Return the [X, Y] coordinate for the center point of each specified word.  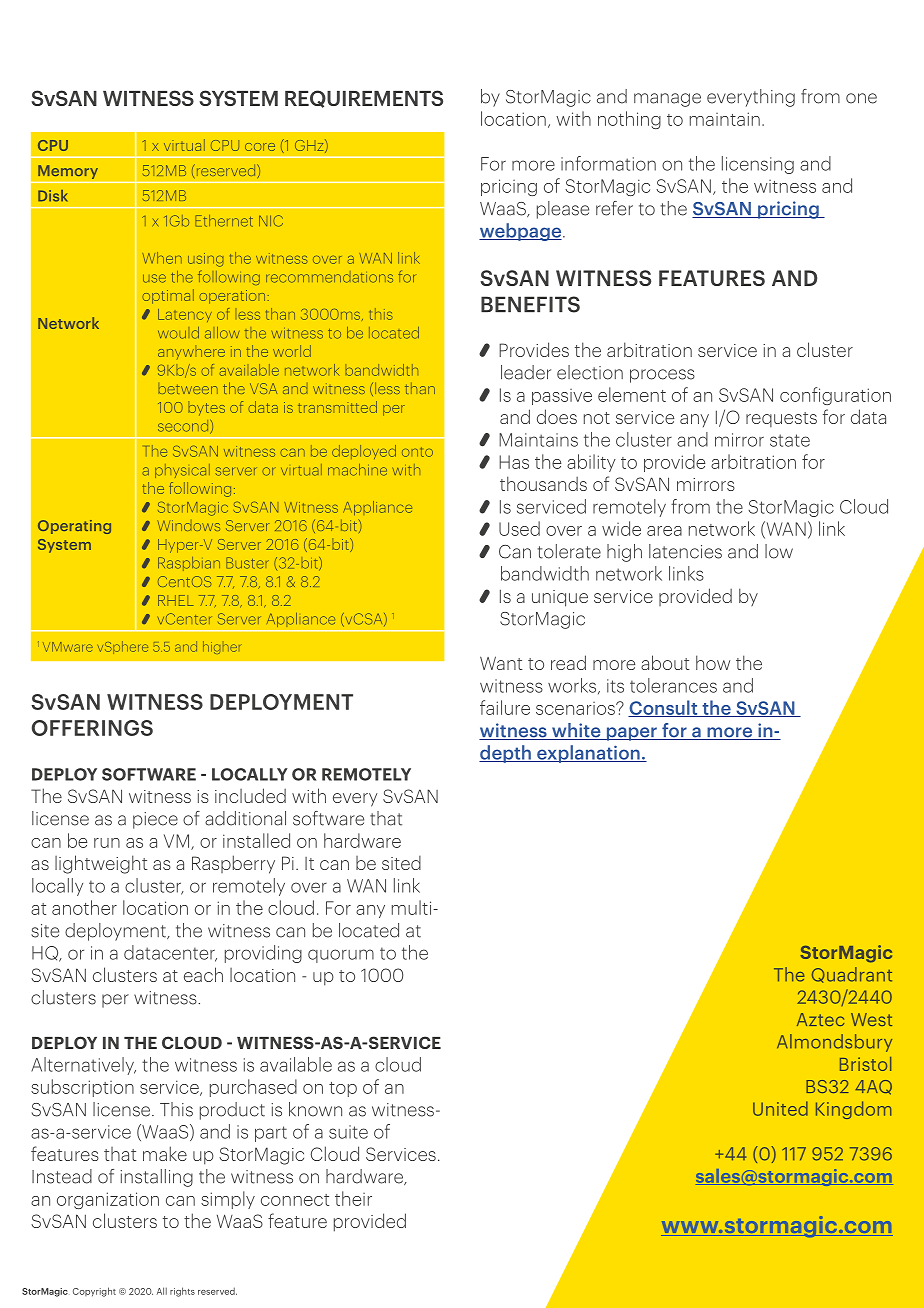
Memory [68, 172]
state [790, 440]
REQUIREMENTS [364, 99]
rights [182, 1292]
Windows [188, 525]
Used [519, 528]
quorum [341, 956]
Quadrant [852, 975]
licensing [758, 165]
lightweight [101, 864]
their [353, 1198]
